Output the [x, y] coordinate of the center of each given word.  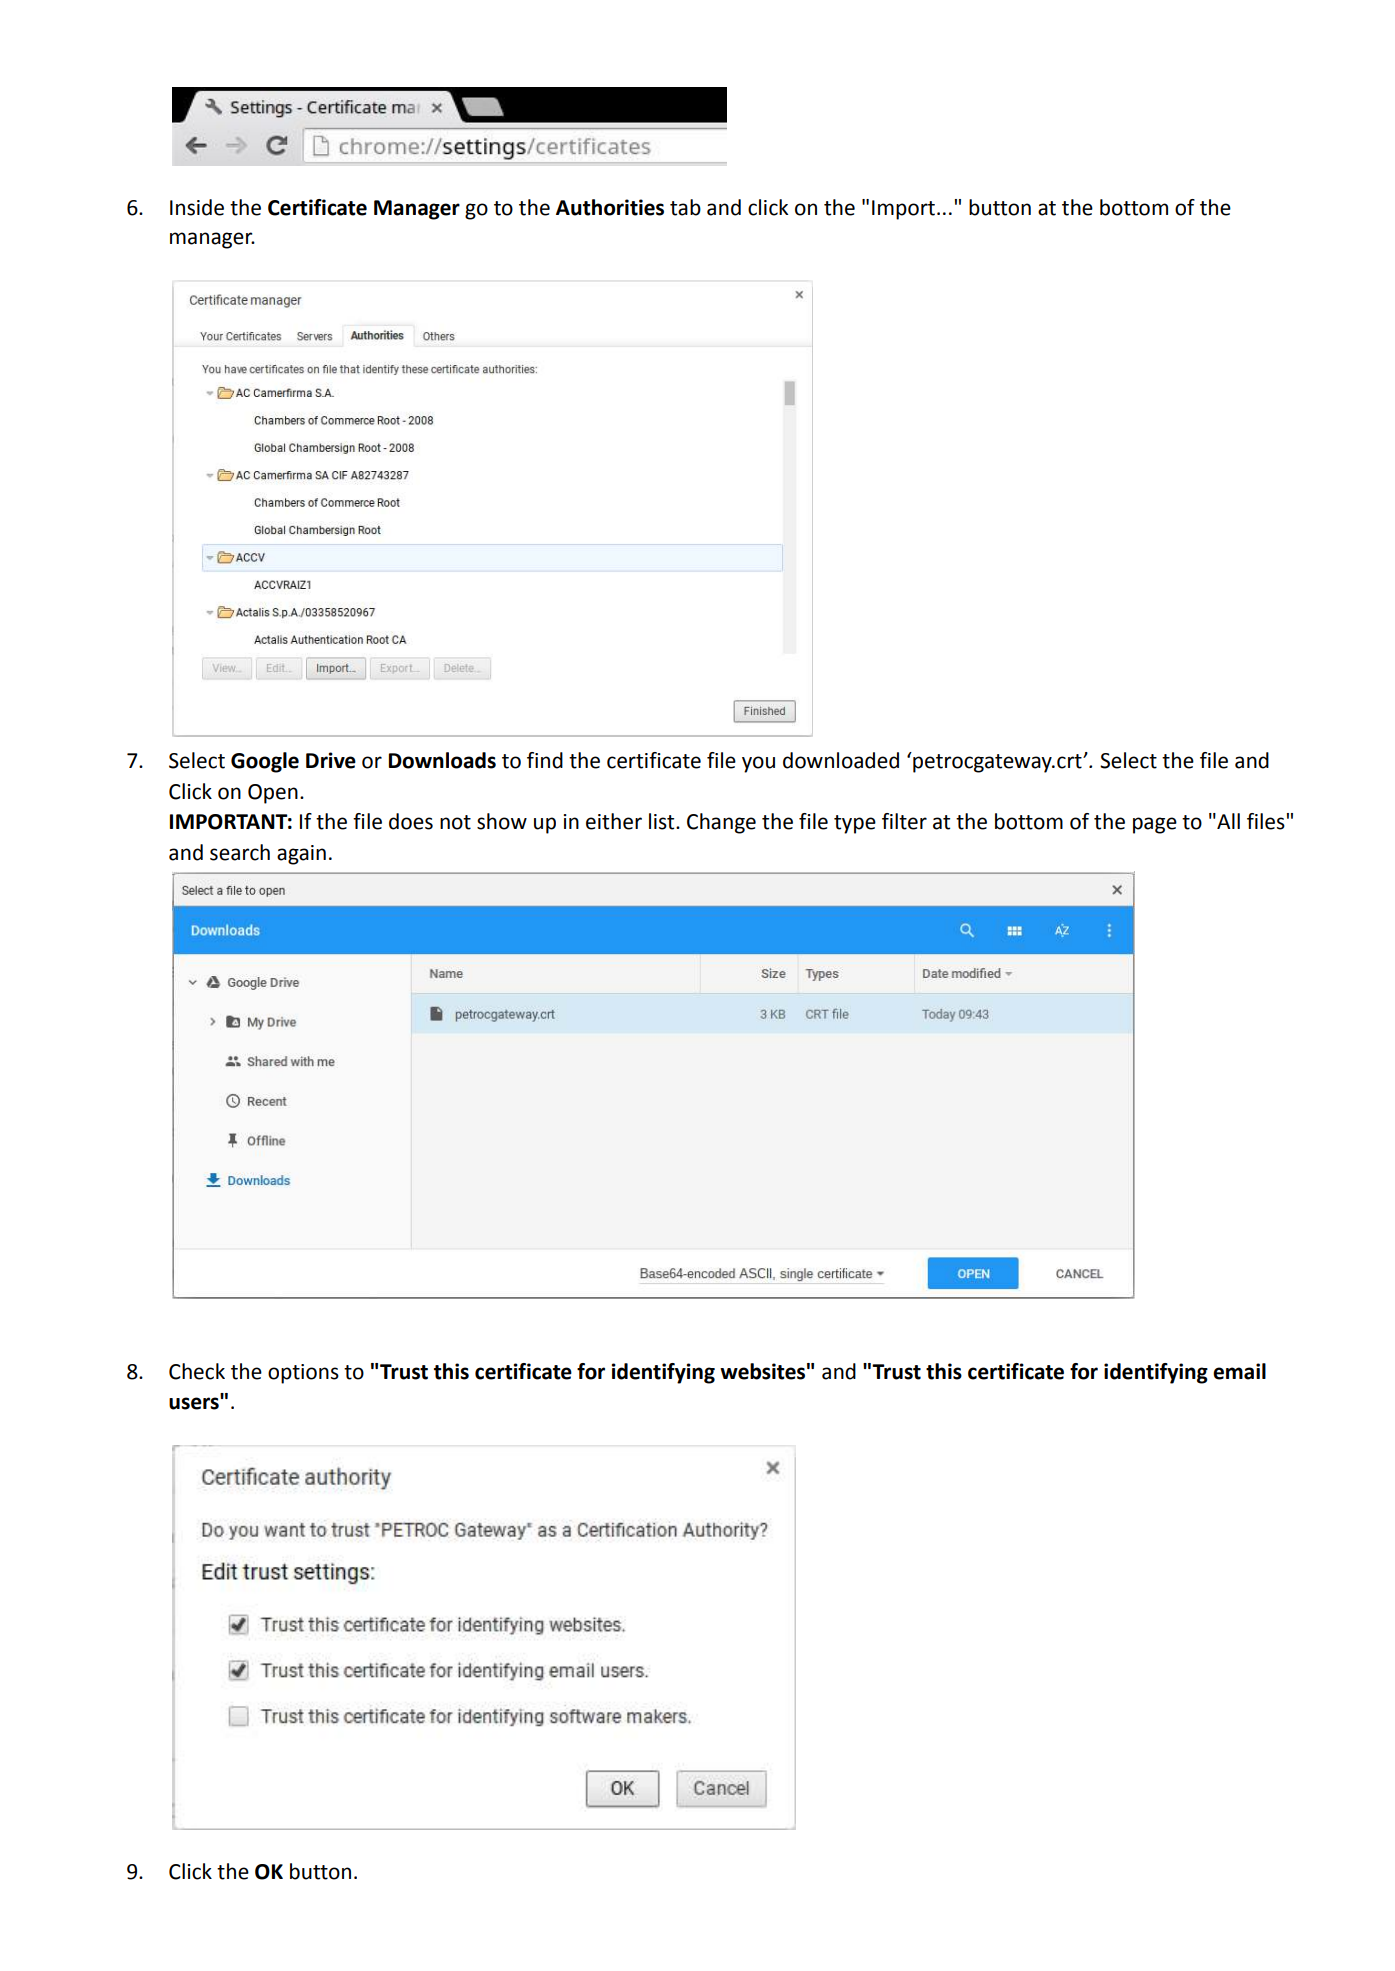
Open [273, 794]
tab [685, 207]
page [1155, 825]
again [301, 855]
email [1239, 1371]
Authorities [610, 207]
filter [904, 821]
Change [721, 823]
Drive [331, 760]
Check [197, 1371]
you [758, 764]
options [303, 1374]
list [663, 821]
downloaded [841, 760]
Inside [197, 207]
